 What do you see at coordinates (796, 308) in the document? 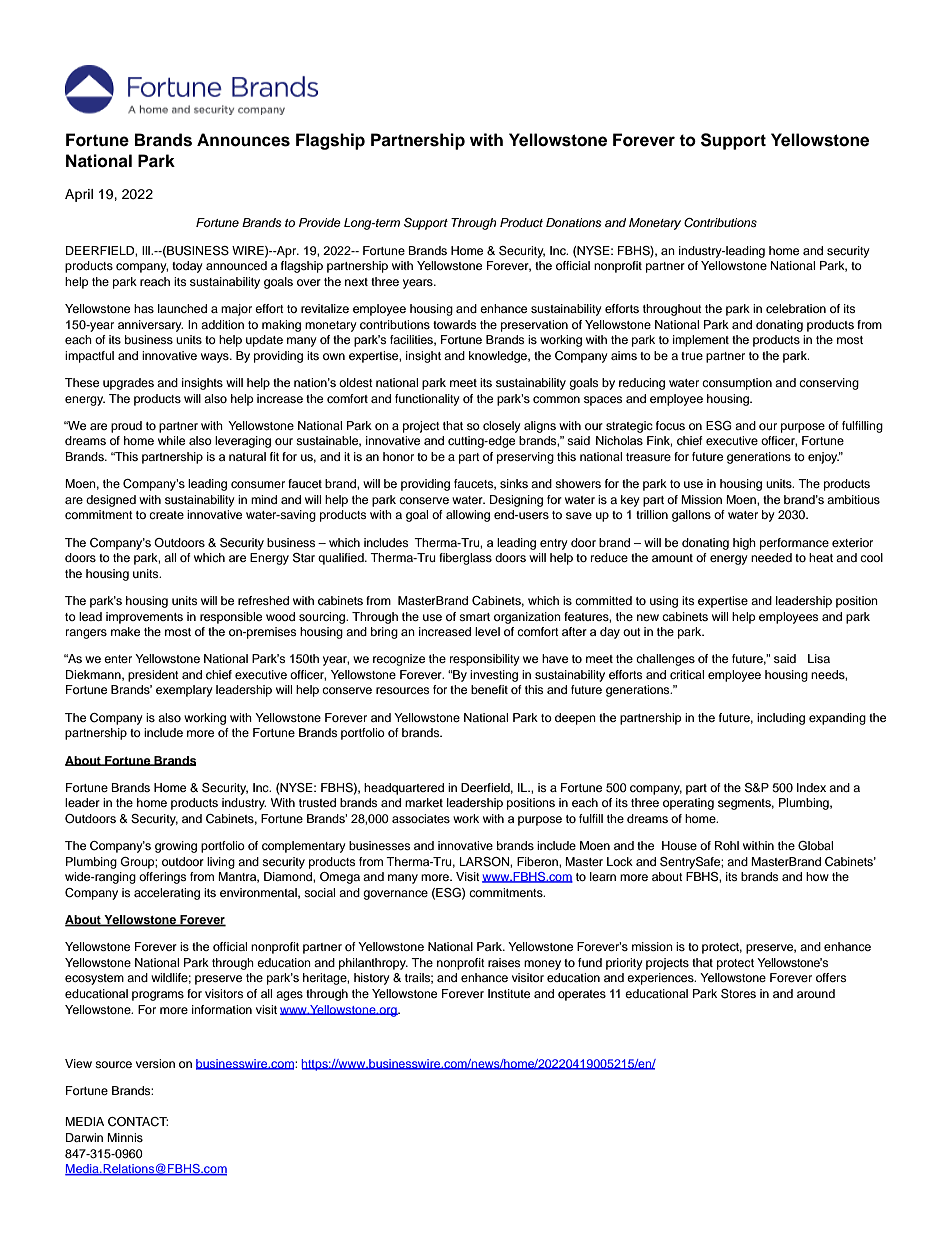
I see `celebration` at bounding box center [796, 308].
